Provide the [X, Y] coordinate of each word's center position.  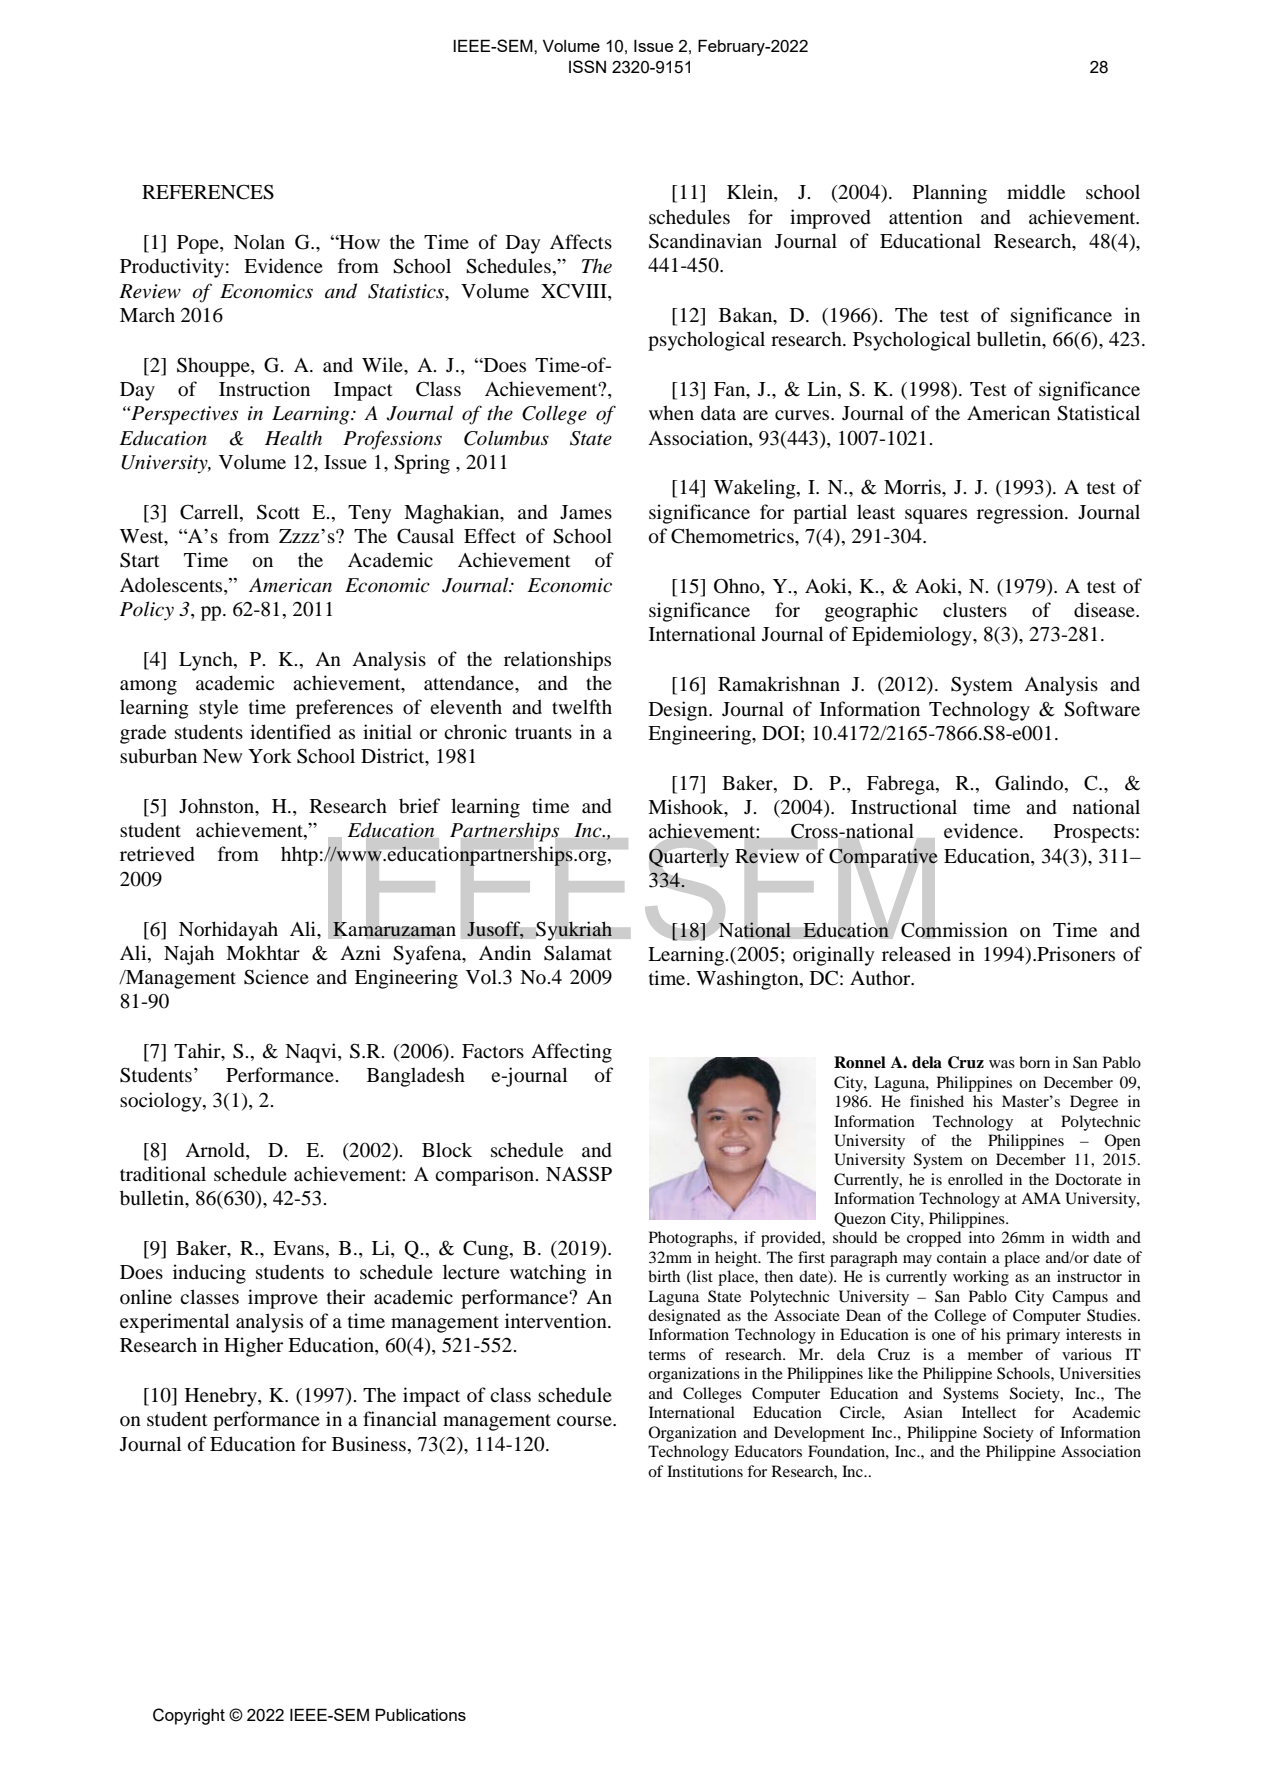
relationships [557, 661]
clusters [975, 610]
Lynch [207, 661]
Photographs [692, 1239]
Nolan [259, 242]
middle [1036, 192]
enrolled [975, 1179]
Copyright [189, 1716]
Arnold [216, 1150]
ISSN [587, 66]
